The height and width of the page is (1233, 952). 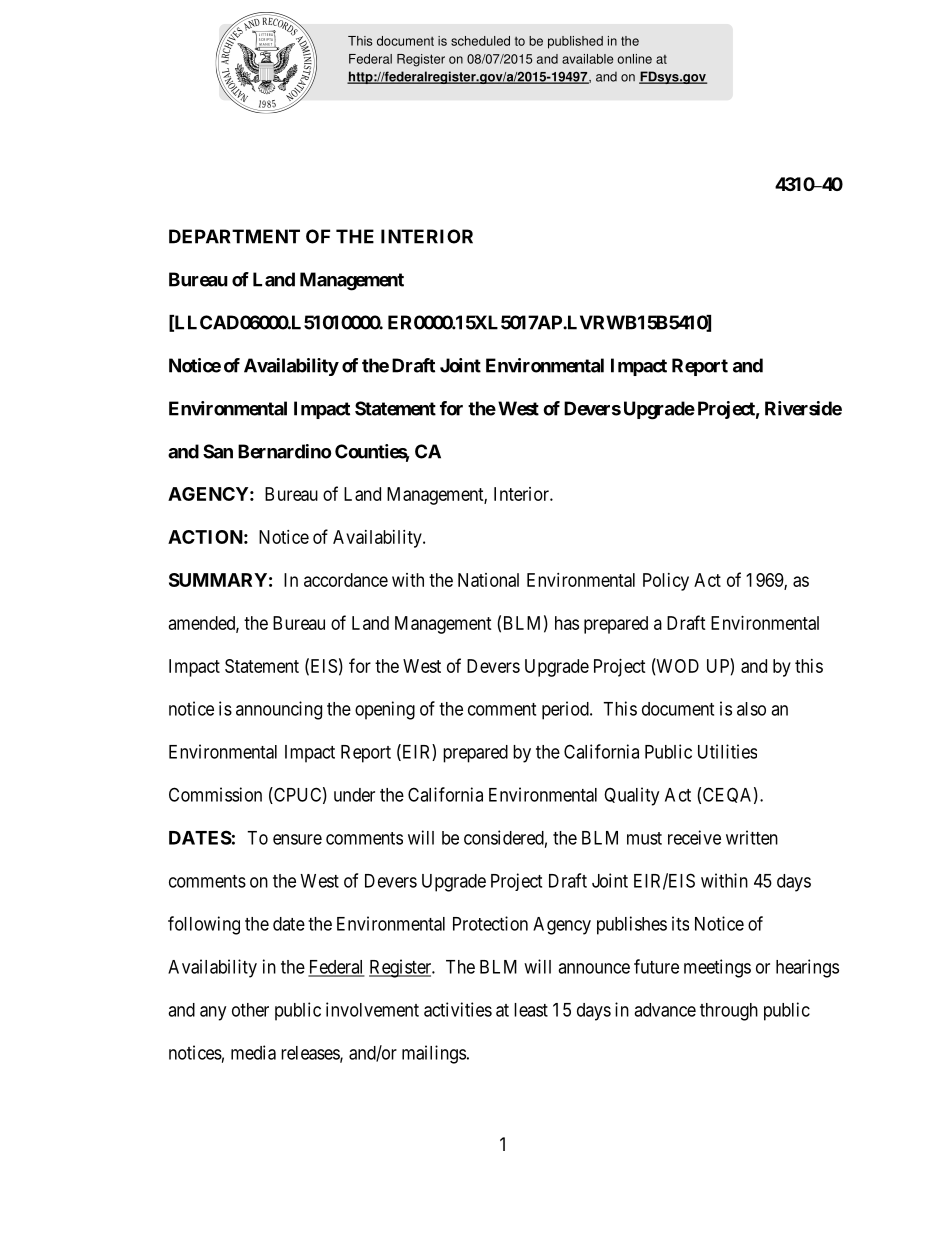 I want to click on scheduled, so click(x=480, y=41).
